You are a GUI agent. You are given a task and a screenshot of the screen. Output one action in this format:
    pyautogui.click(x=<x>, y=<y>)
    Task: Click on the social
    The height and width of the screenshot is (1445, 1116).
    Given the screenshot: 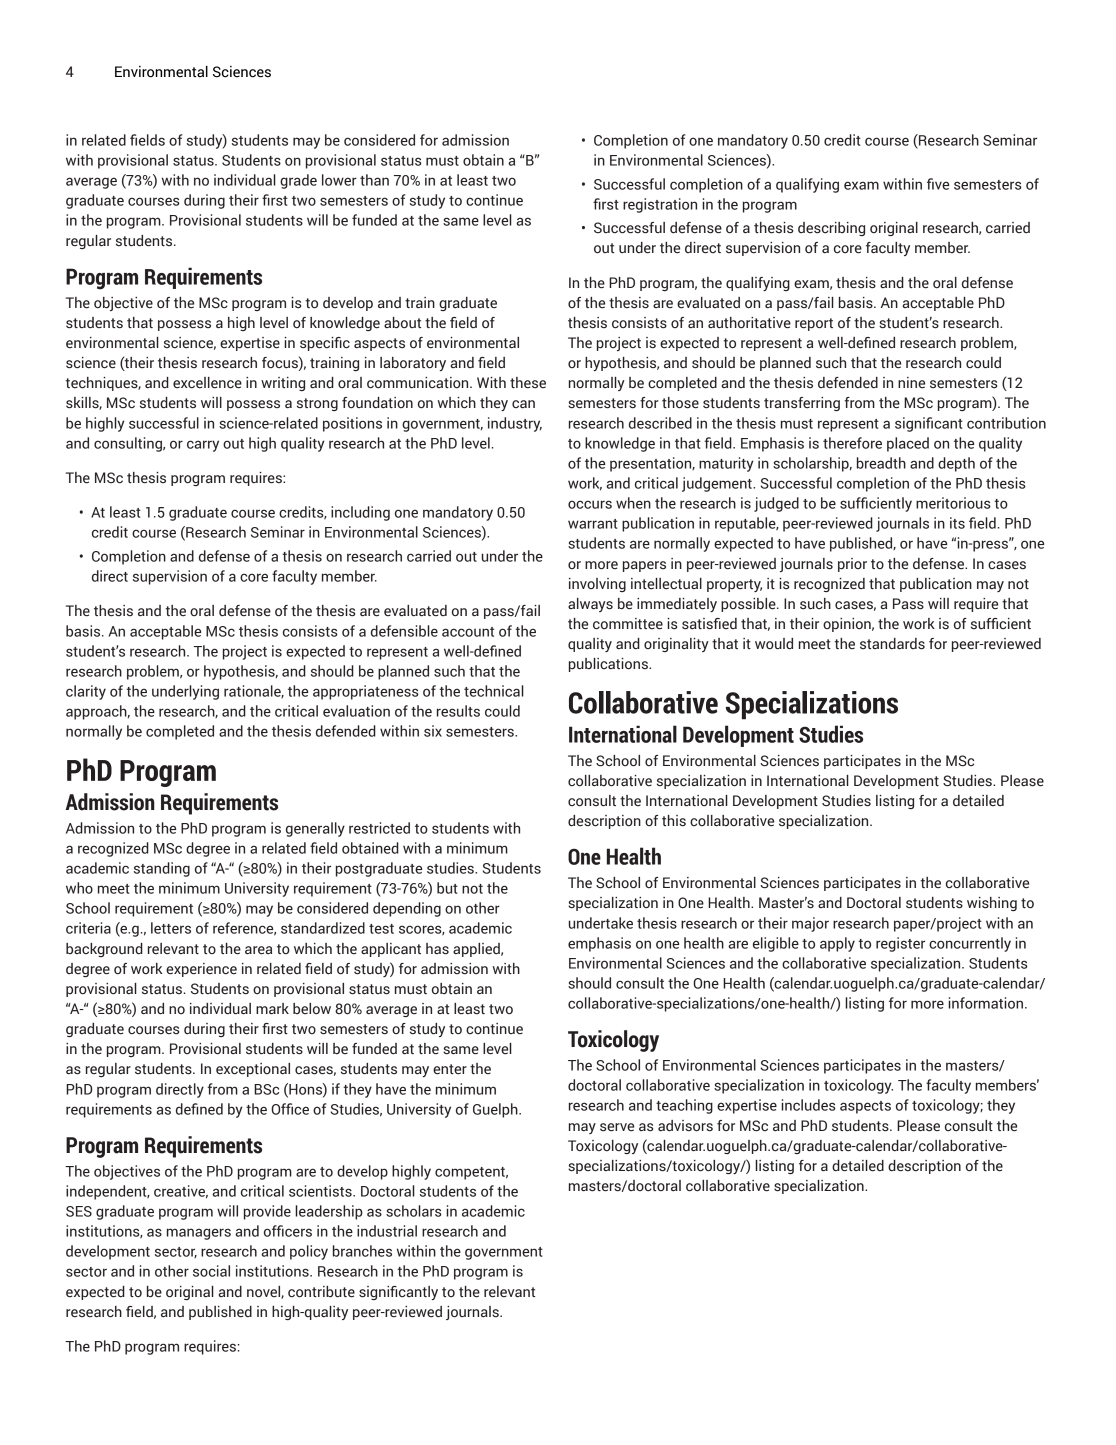 What is the action you would take?
    pyautogui.click(x=211, y=1271)
